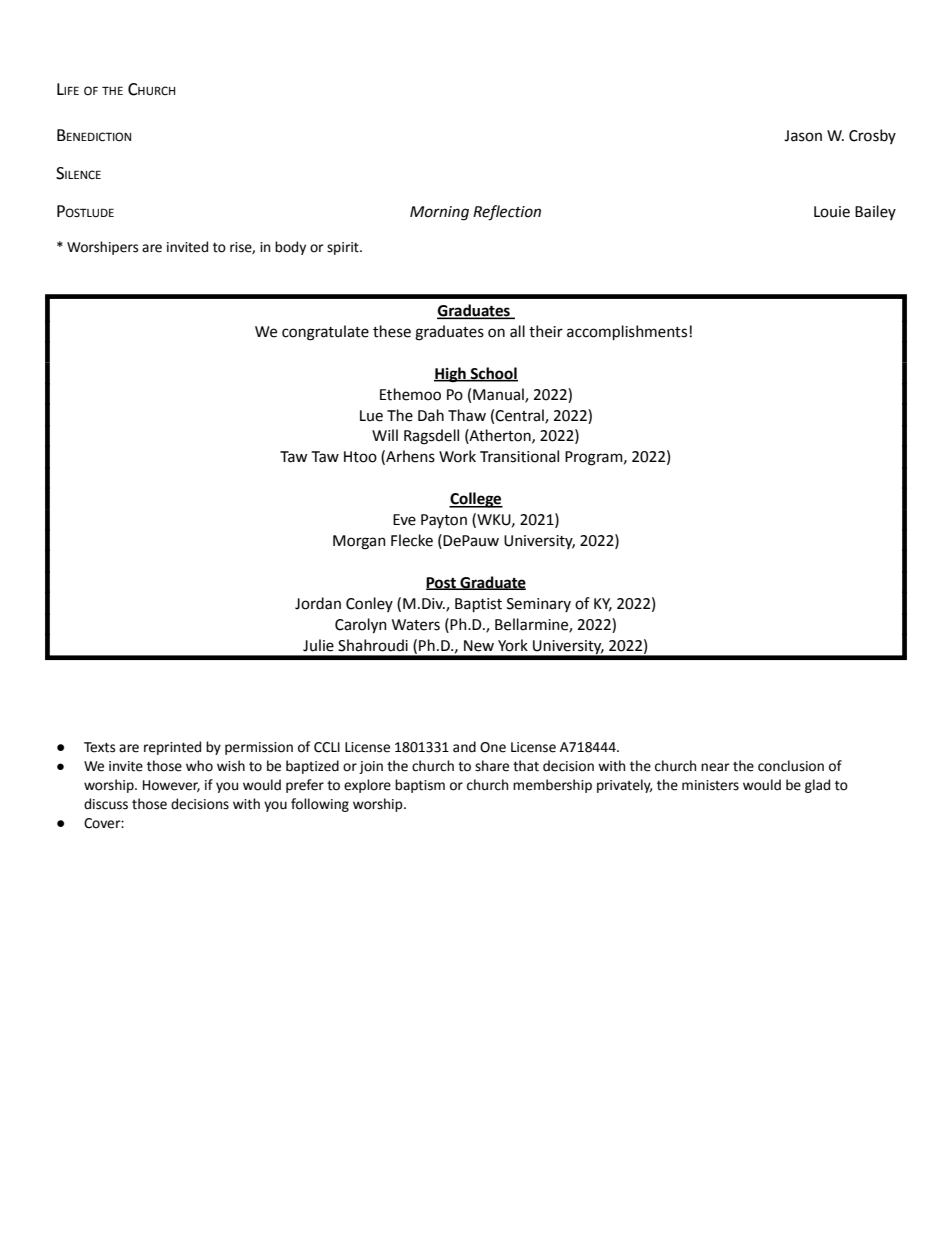 Image resolution: width=952 pixels, height=1233 pixels. Describe the element at coordinates (171, 786) in the image. I see `However` at that location.
